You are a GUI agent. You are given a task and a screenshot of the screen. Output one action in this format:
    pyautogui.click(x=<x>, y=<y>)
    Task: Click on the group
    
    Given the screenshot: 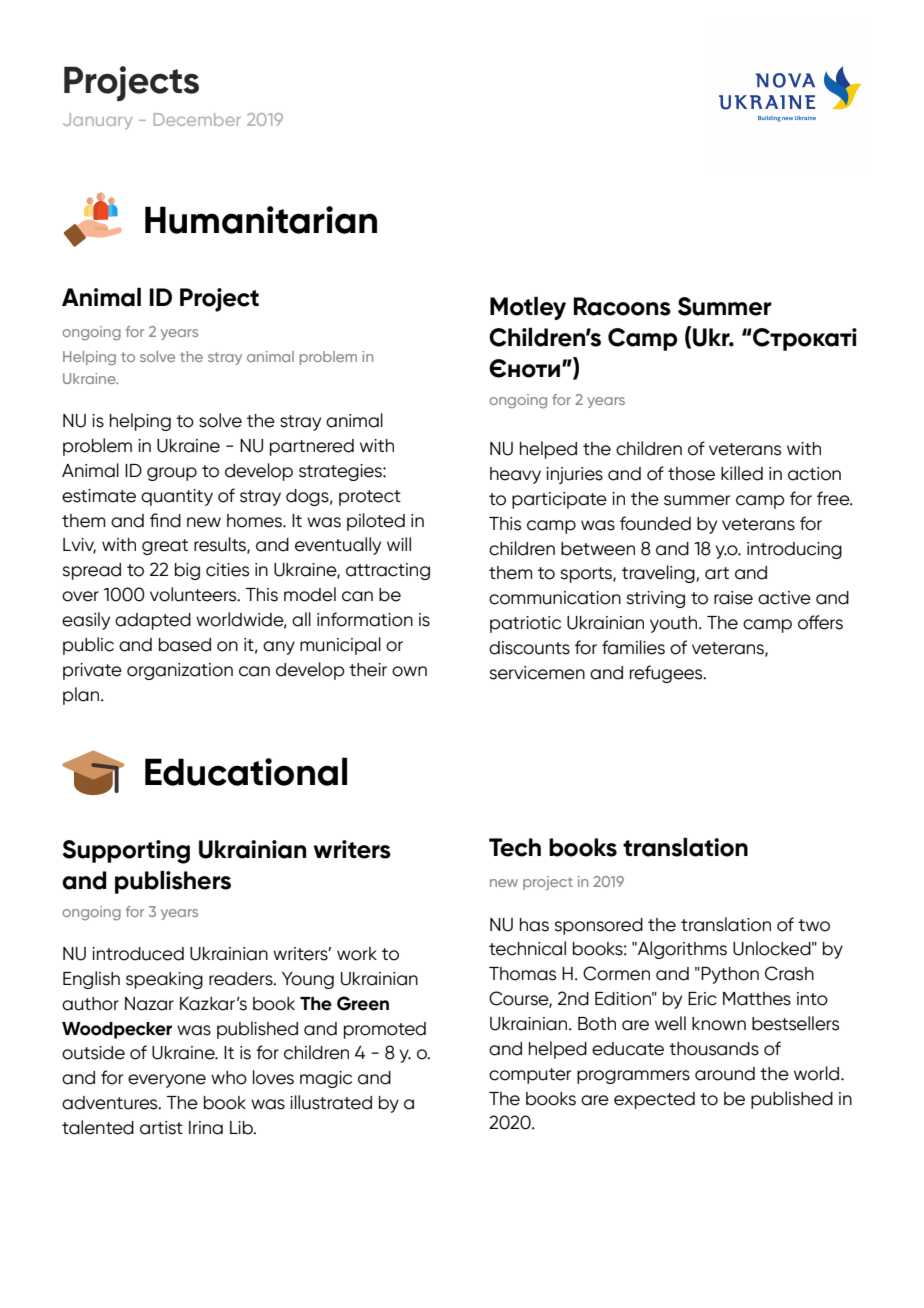 What is the action you would take?
    pyautogui.click(x=172, y=474)
